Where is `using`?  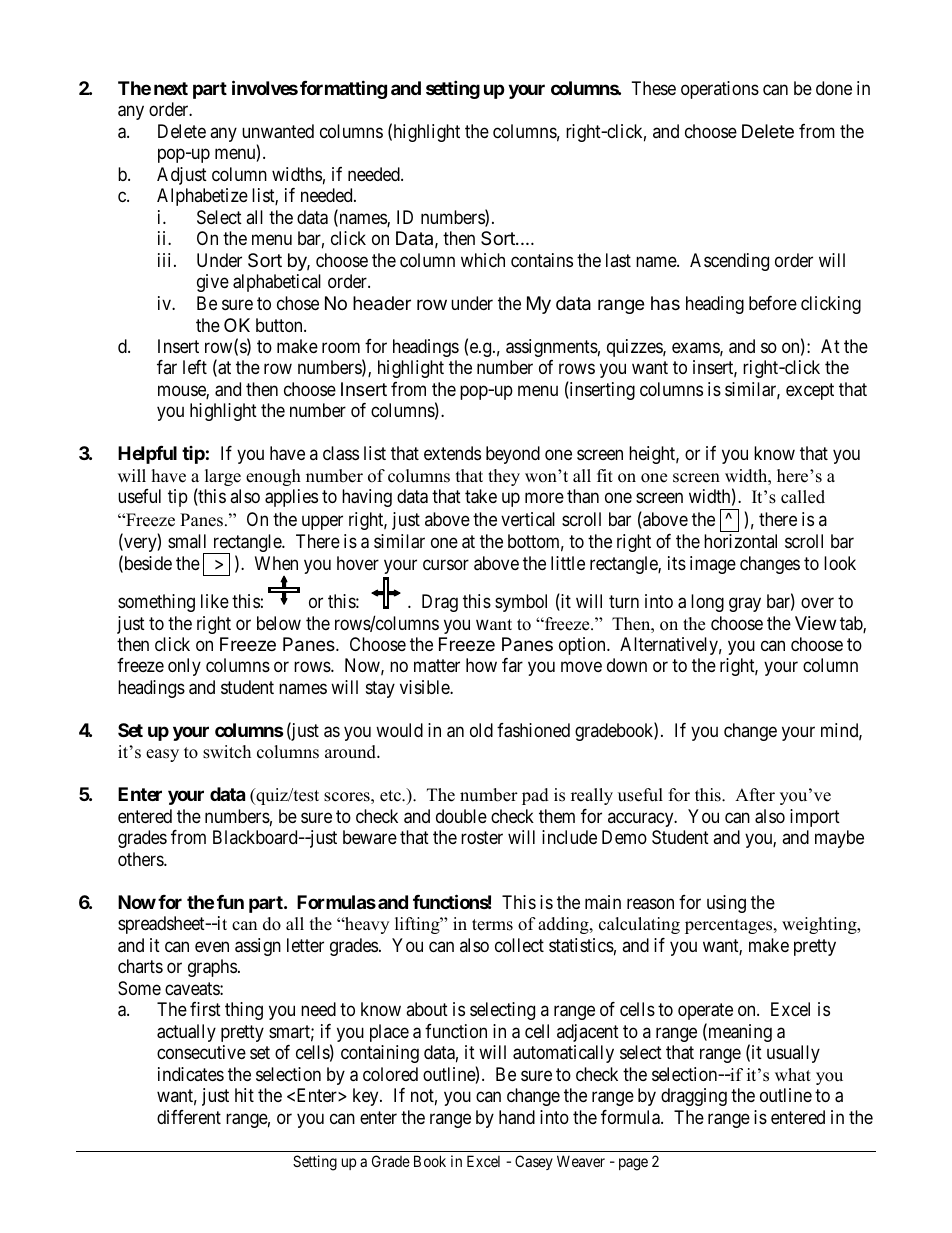 using is located at coordinates (726, 904).
